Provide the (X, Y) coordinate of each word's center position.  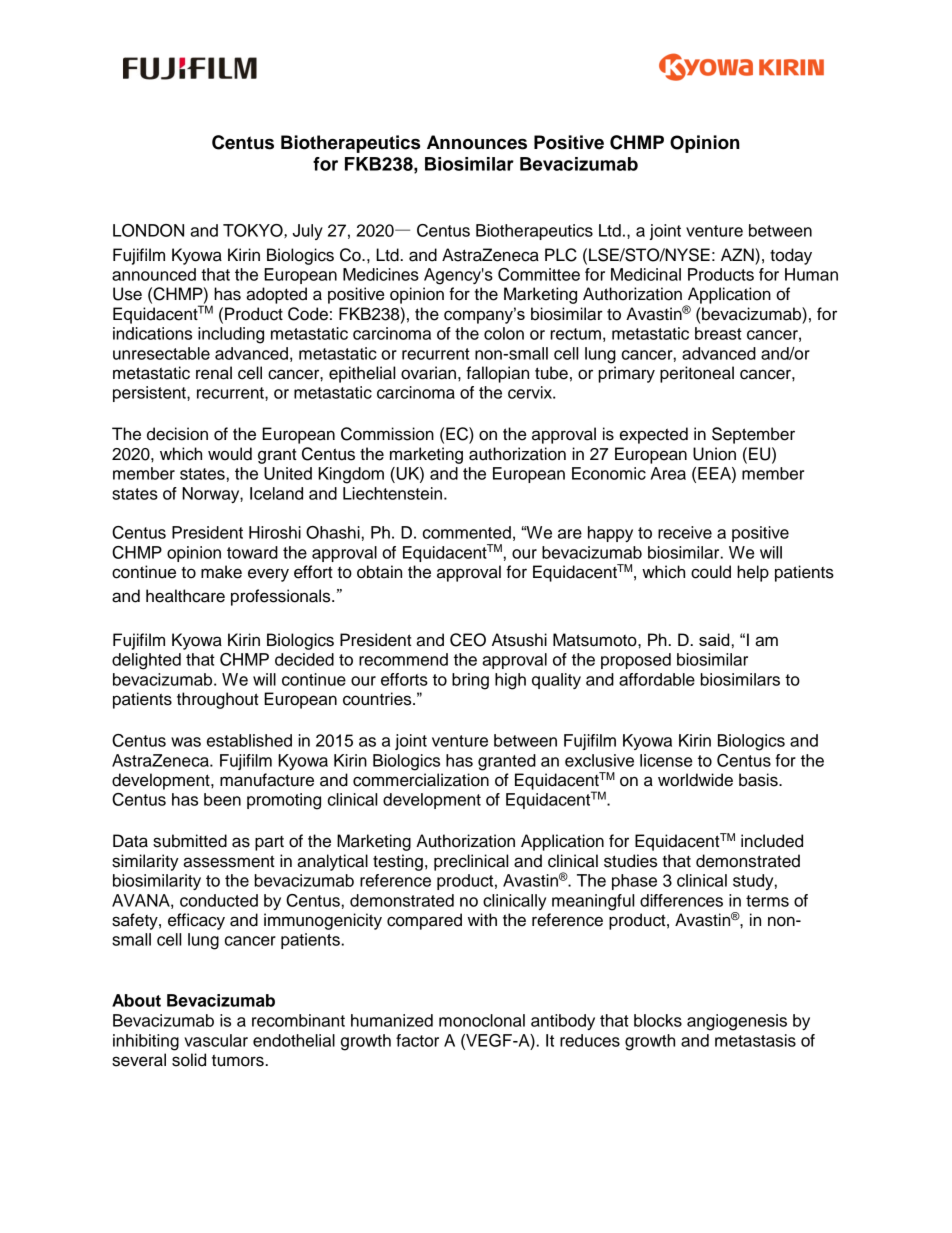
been (222, 799)
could (711, 572)
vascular (216, 1040)
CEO (468, 640)
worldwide (695, 780)
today (791, 256)
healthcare (185, 596)
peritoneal (697, 374)
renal (214, 373)
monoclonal (482, 1020)
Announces (477, 142)
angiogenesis (737, 1022)
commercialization (421, 780)
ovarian (428, 373)
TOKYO (254, 231)
